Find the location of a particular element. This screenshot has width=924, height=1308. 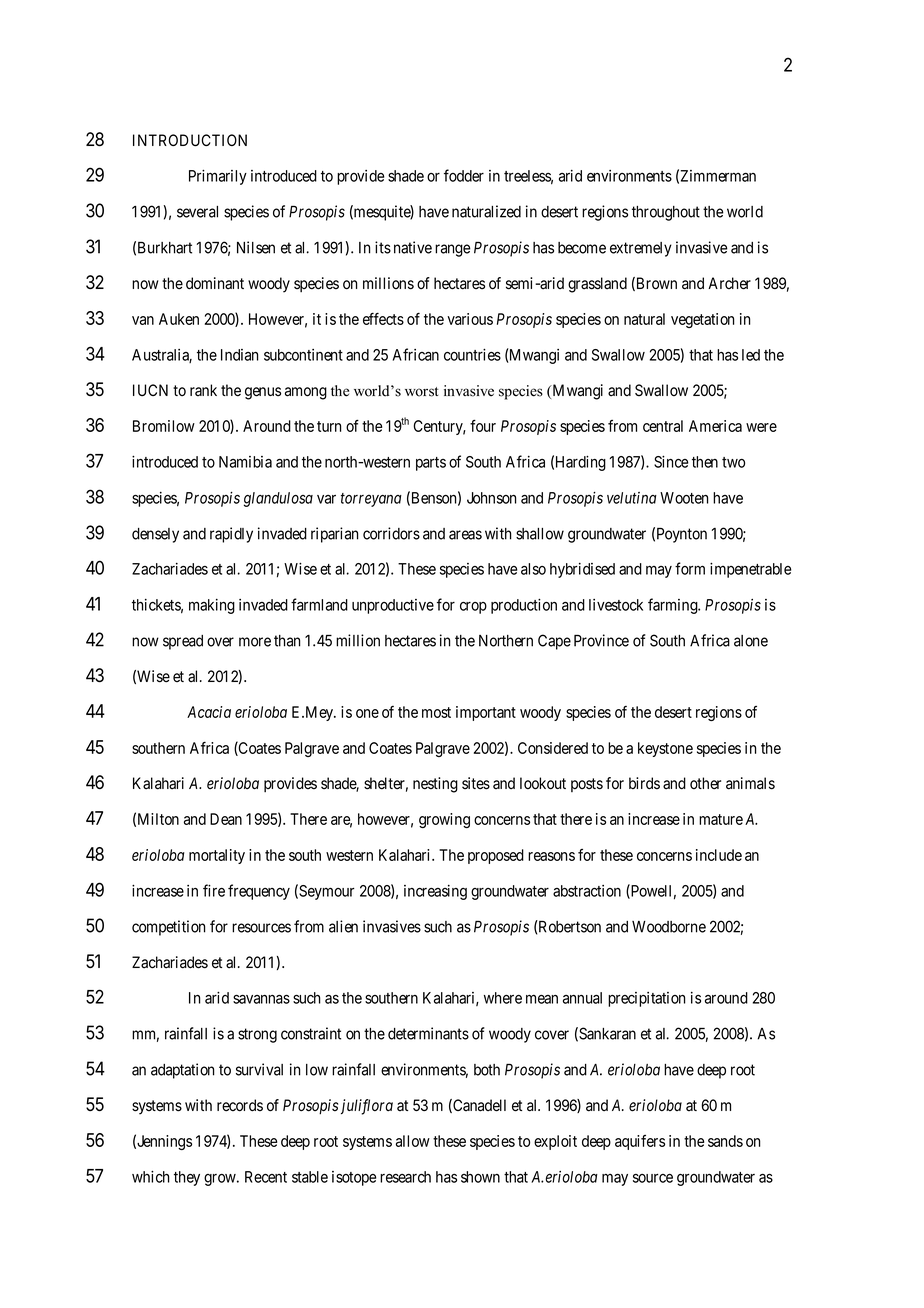

sands is located at coordinates (725, 1141).
